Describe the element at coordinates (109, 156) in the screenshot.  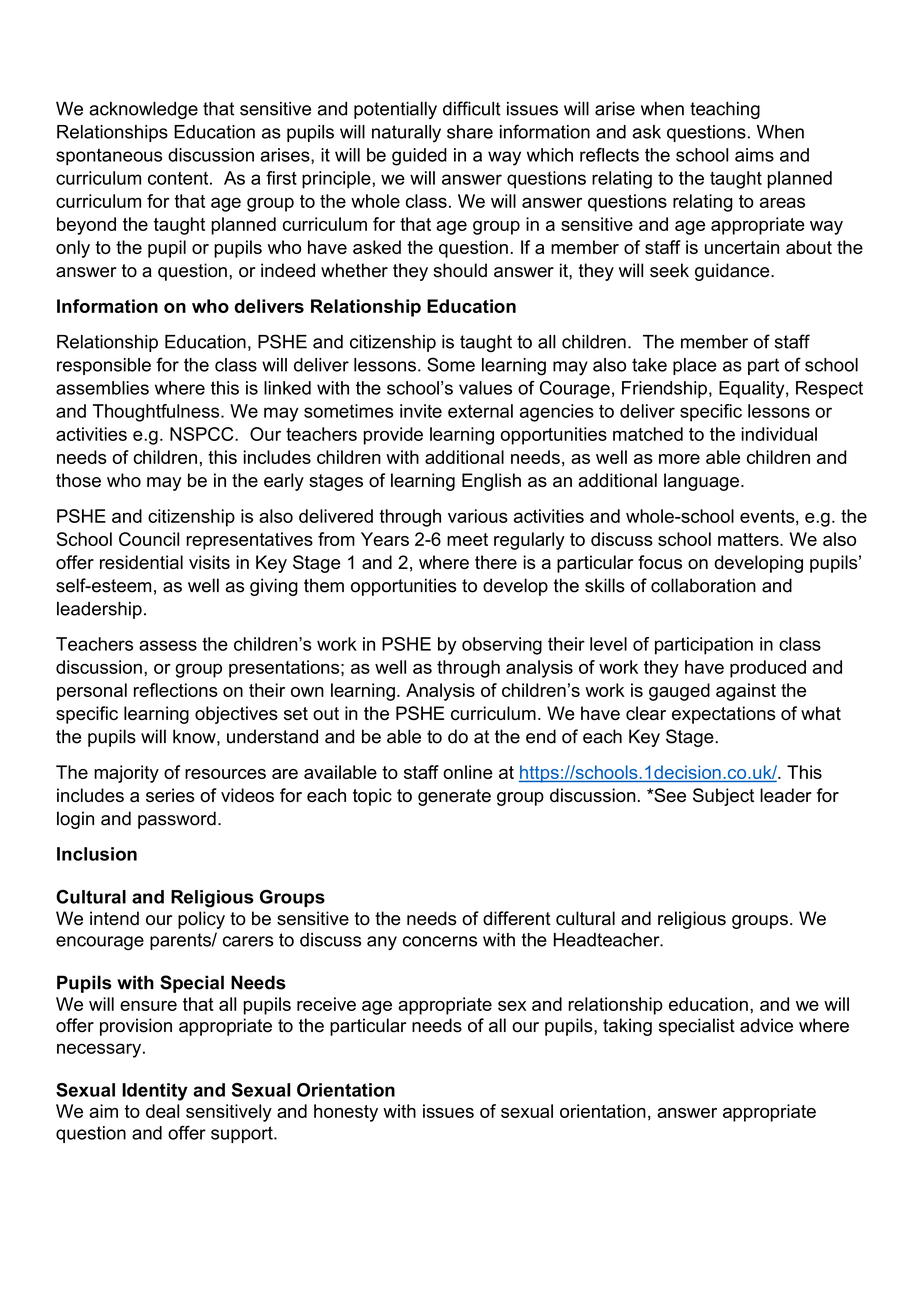
I see `spontaneous` at that location.
